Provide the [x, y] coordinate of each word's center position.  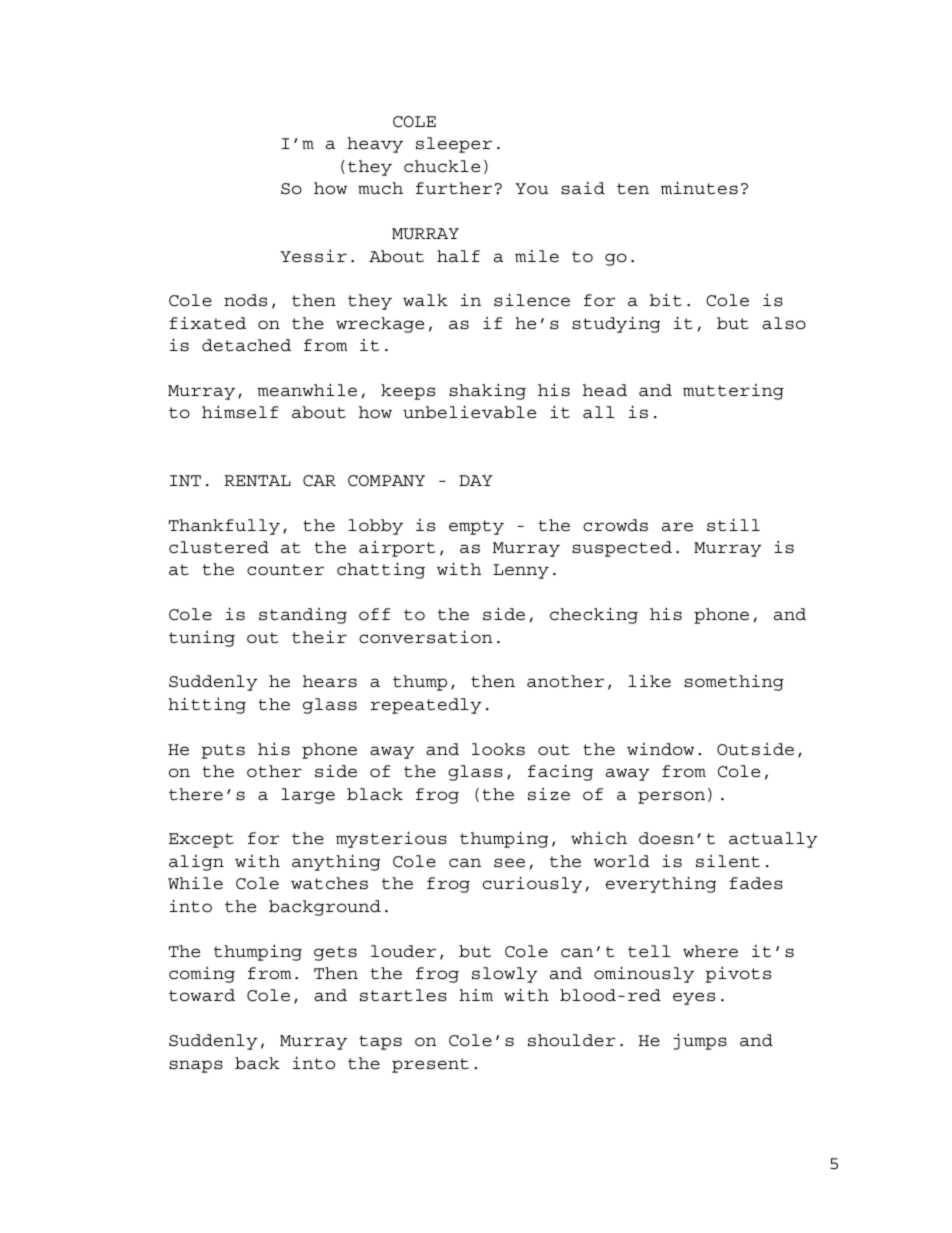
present [430, 1065]
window [660, 749]
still [733, 525]
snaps [196, 1066]
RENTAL [257, 480]
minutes [699, 188]
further [454, 188]
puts [223, 751]
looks [498, 749]
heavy [375, 145]
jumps [700, 1041]
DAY [475, 480]
